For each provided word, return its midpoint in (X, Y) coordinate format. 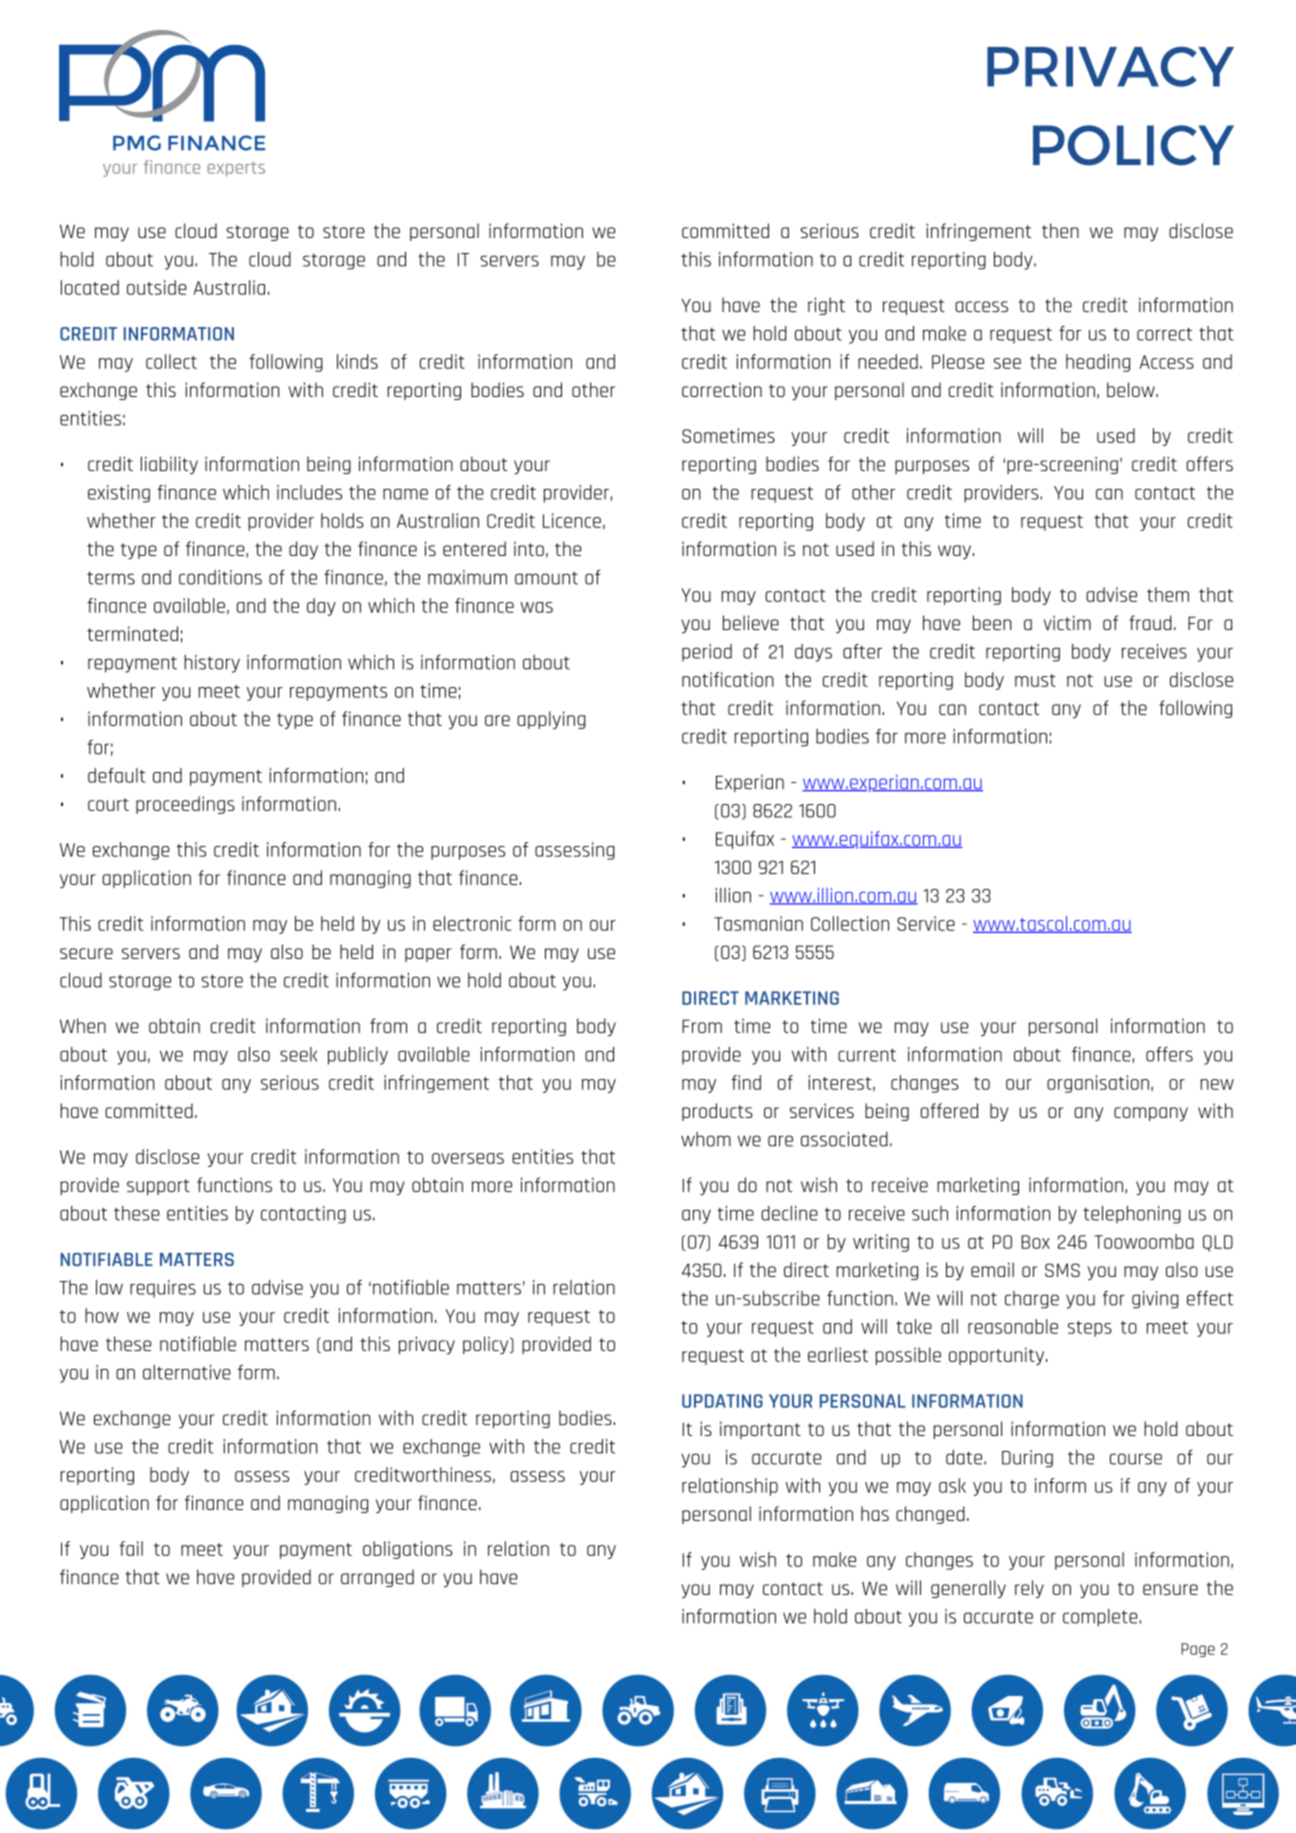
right (826, 306)
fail (131, 1548)
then (1060, 230)
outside (157, 287)
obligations (407, 1550)
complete (1100, 1618)
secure (86, 953)
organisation (1098, 1084)
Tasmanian (758, 923)
